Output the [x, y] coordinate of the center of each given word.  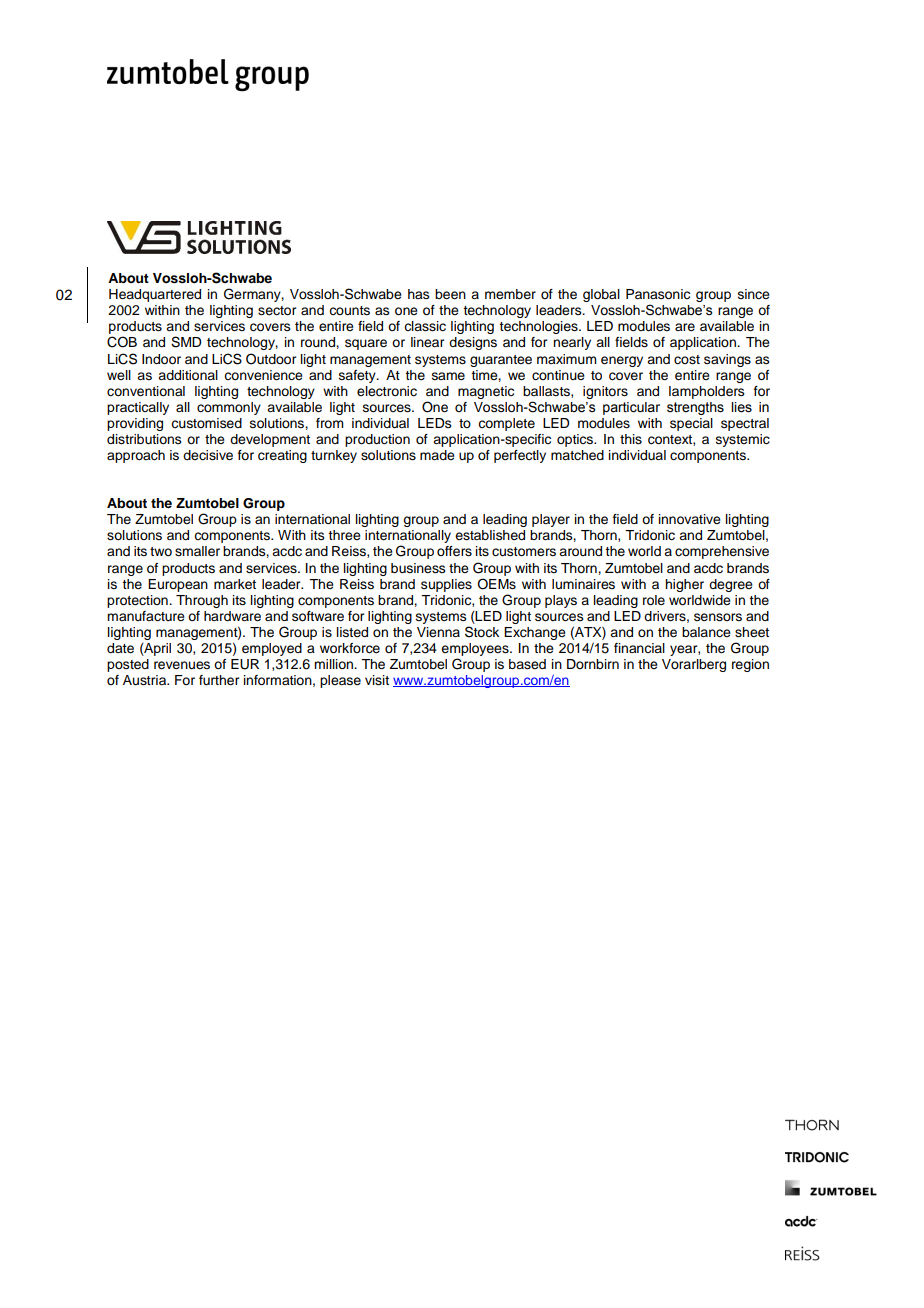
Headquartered [155, 295]
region [750, 665]
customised [206, 423]
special [691, 424]
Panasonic [658, 294]
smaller [197, 551]
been [450, 294]
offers [454, 551]
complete [506, 424]
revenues [182, 665]
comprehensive [722, 552]
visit [377, 680]
